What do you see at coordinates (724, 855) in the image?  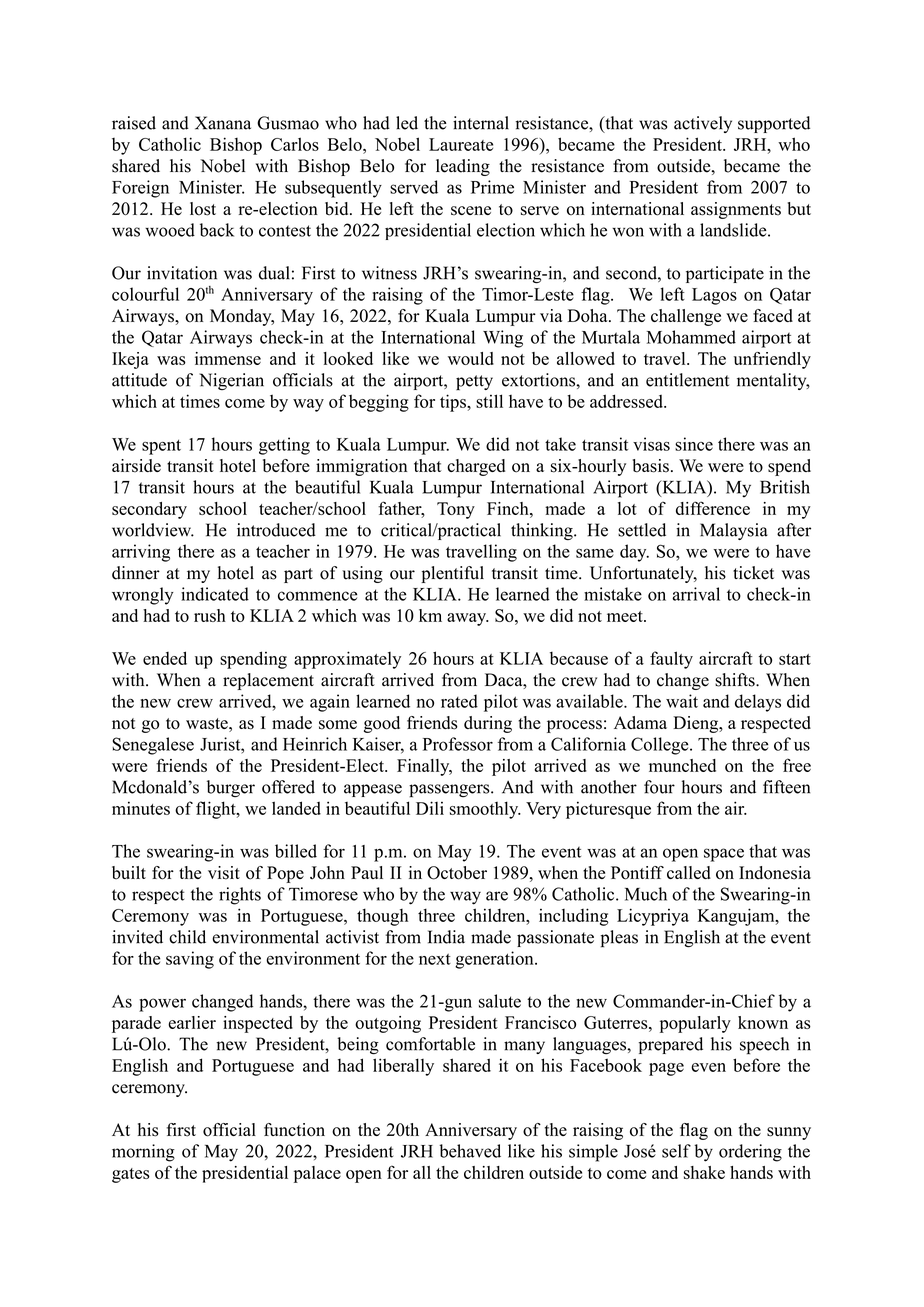 I see `space` at bounding box center [724, 855].
